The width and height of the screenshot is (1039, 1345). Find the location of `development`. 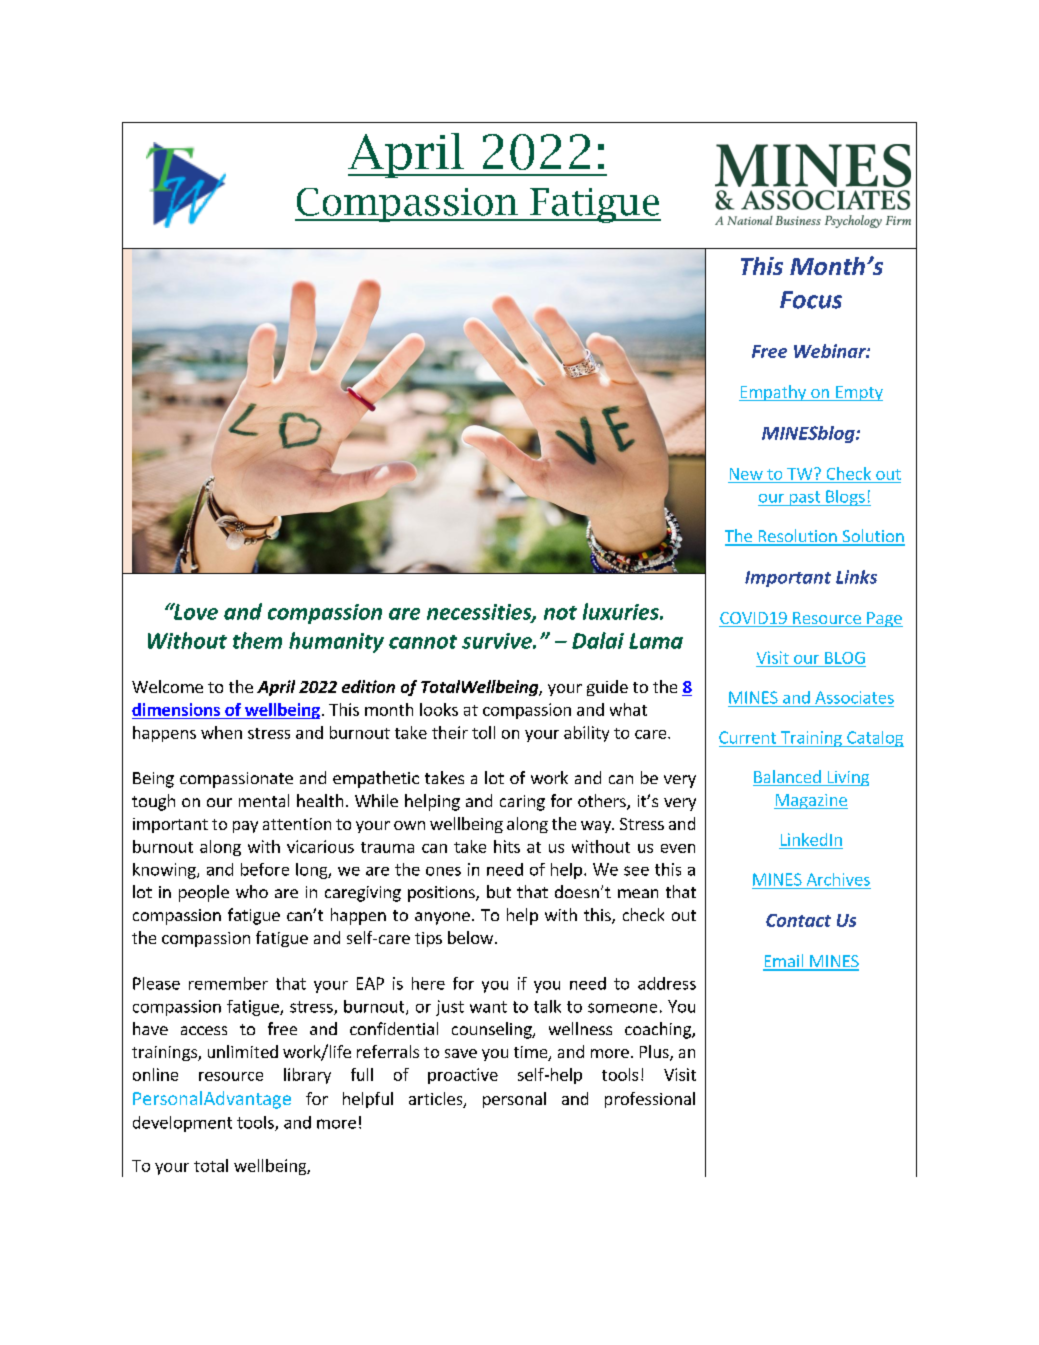

development is located at coordinates (182, 1124).
